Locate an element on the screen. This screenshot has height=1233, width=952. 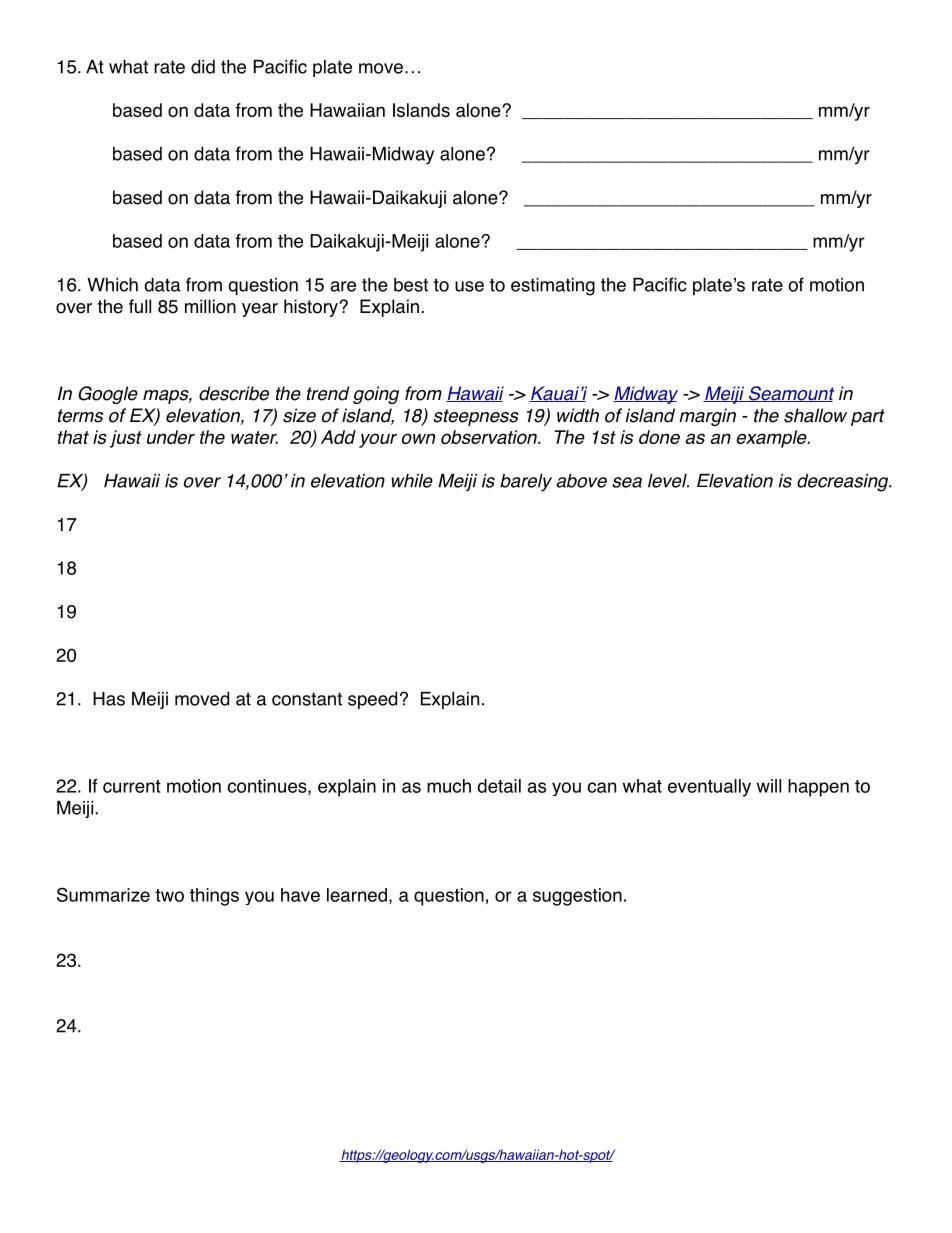
decreasing is located at coordinates (844, 482).
